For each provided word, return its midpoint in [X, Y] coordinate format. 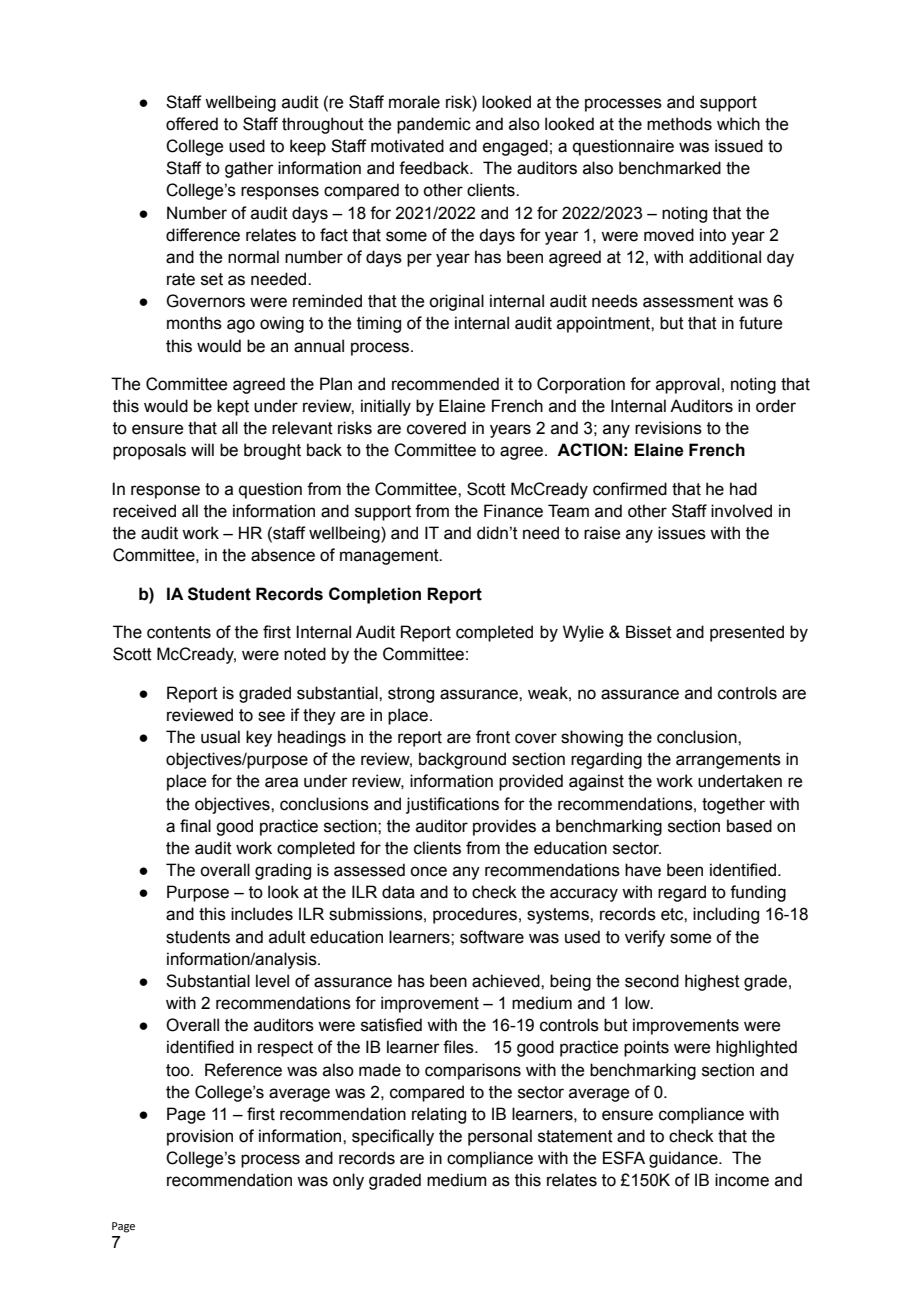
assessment [688, 301]
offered [192, 124]
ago [241, 326]
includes [262, 914]
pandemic [434, 125]
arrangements [728, 761]
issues [682, 533]
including [726, 915]
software [492, 937]
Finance [513, 511]
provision [200, 1137]
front [493, 737]
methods [679, 124]
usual [220, 737]
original [456, 302]
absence [283, 555]
